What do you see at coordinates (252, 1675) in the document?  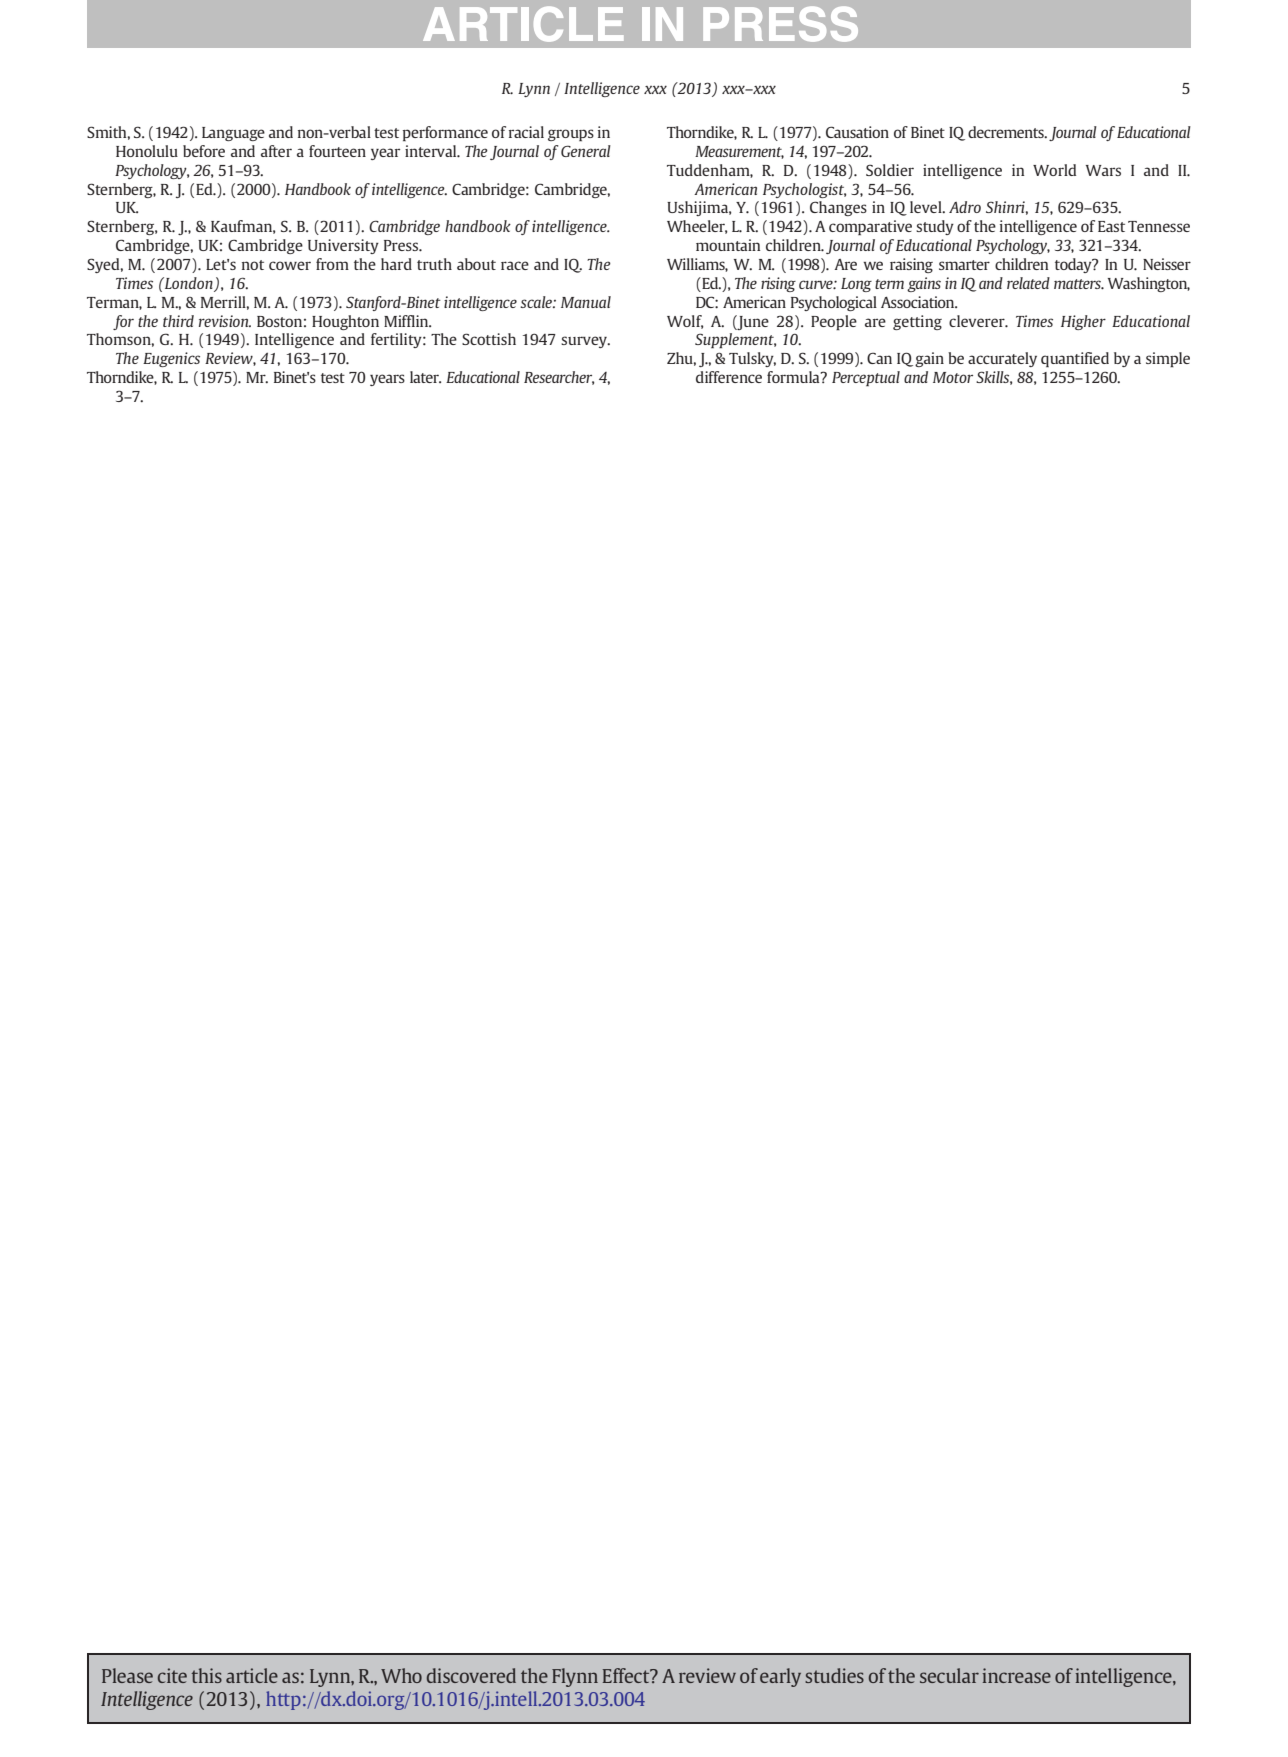 I see `article` at bounding box center [252, 1675].
